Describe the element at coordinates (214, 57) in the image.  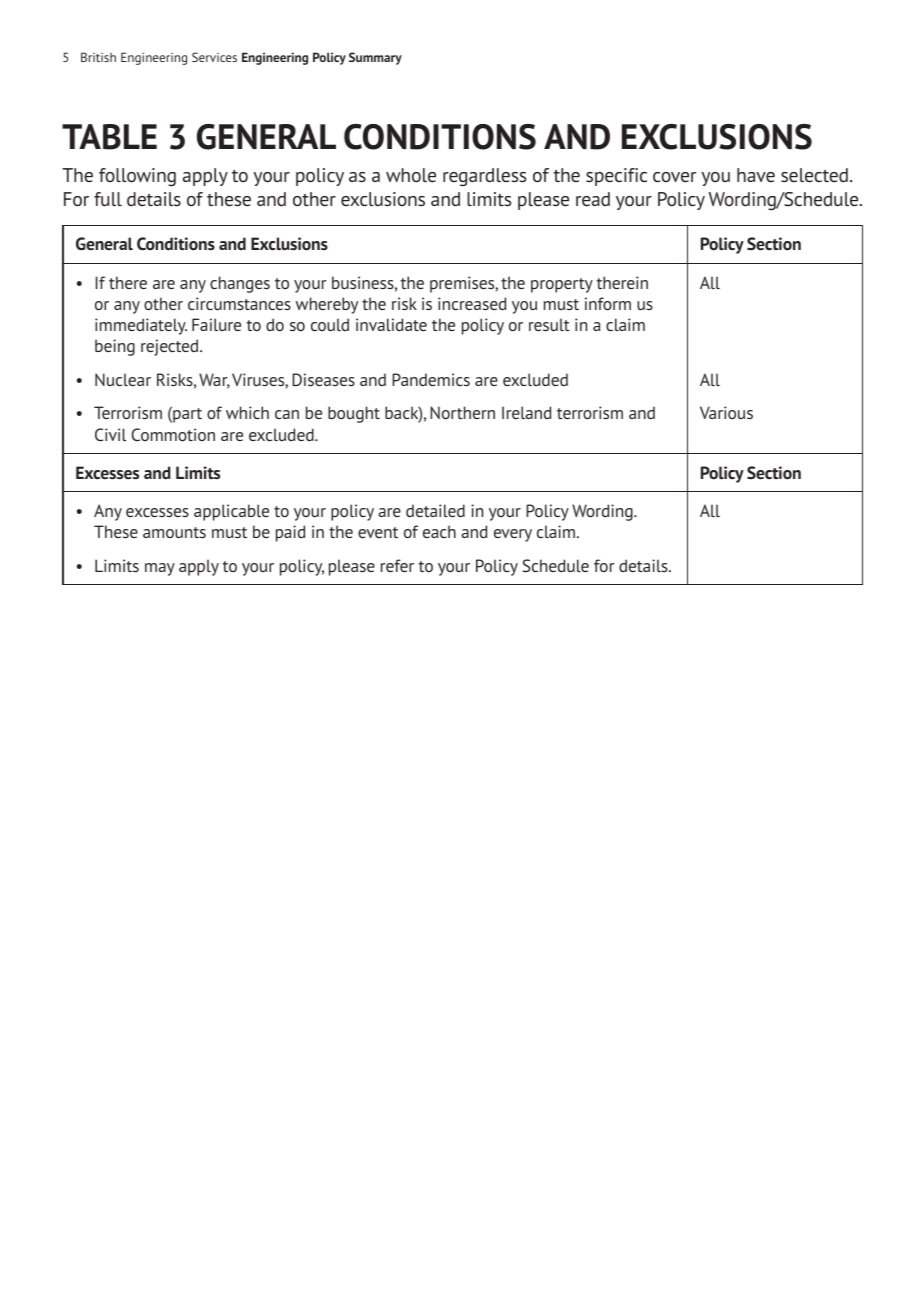
I see `Services` at that location.
